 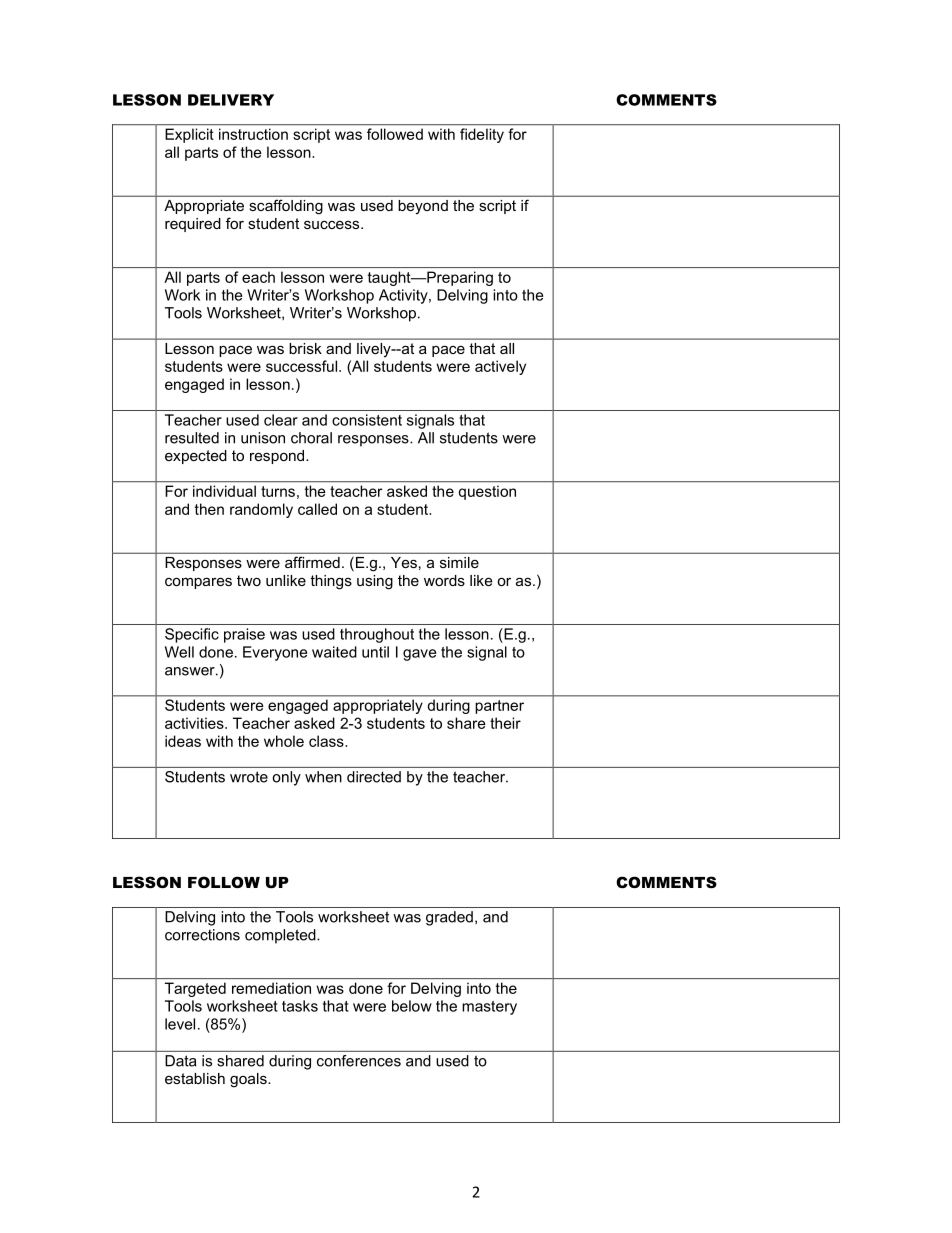 What do you see at coordinates (253, 134) in the page?
I see `instruction` at bounding box center [253, 134].
